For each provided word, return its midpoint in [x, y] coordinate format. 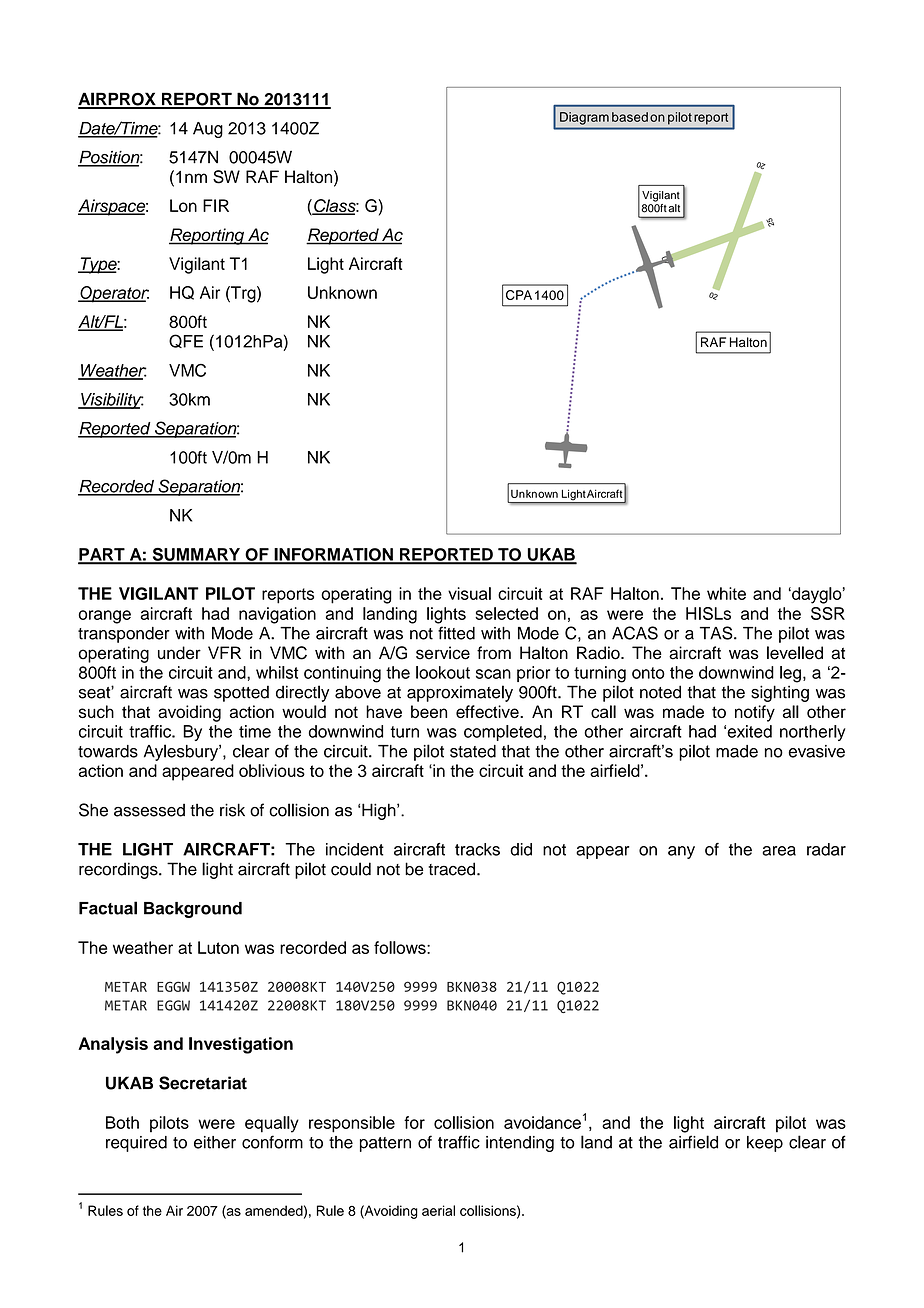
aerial [438, 1210]
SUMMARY [196, 555]
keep [765, 1144]
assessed [149, 810]
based [630, 117]
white [726, 593]
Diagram [584, 118]
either [215, 1142]
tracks [477, 849]
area [779, 851]
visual [469, 593]
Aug [208, 130]
